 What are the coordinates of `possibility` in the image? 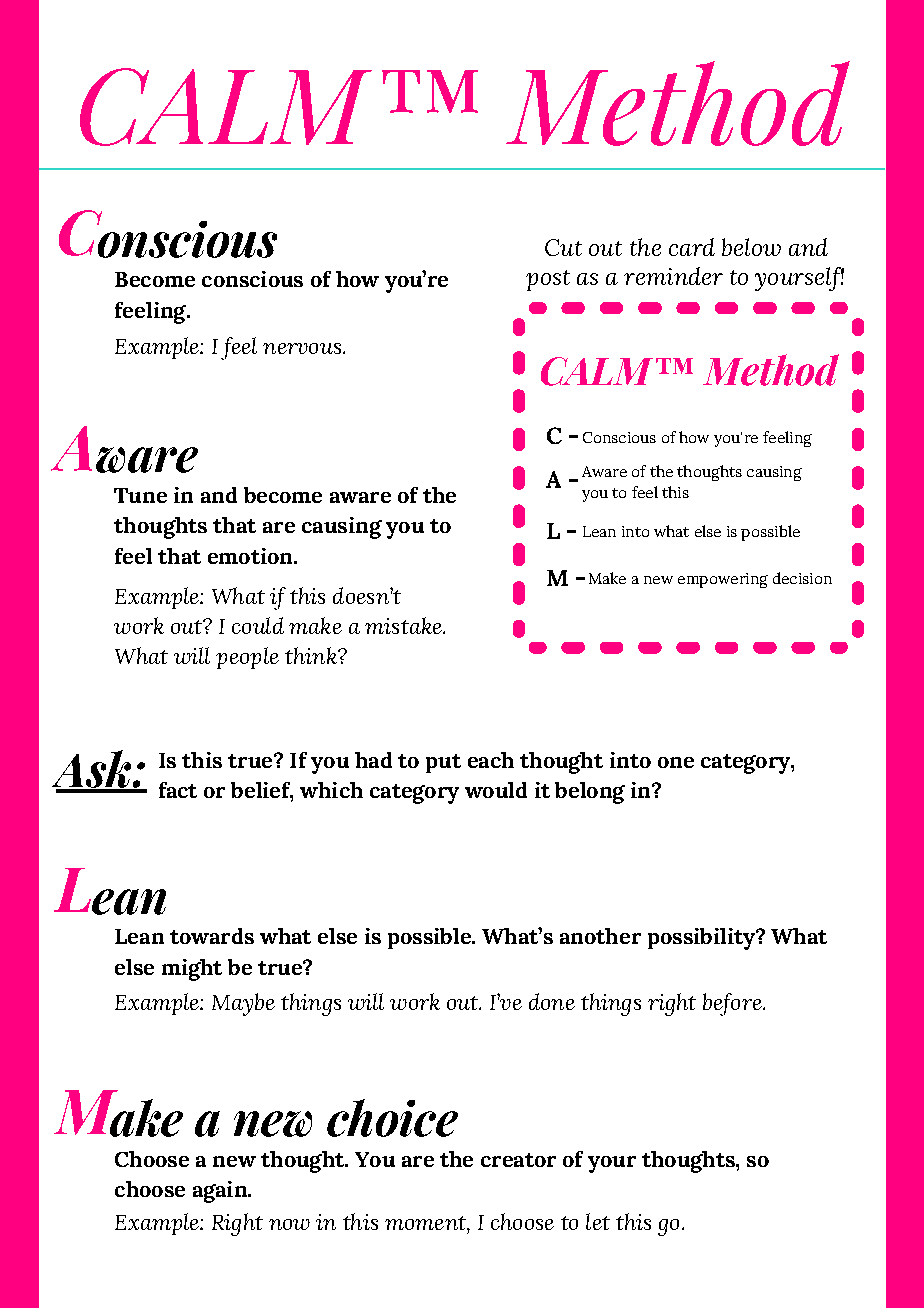 It's located at (702, 939).
